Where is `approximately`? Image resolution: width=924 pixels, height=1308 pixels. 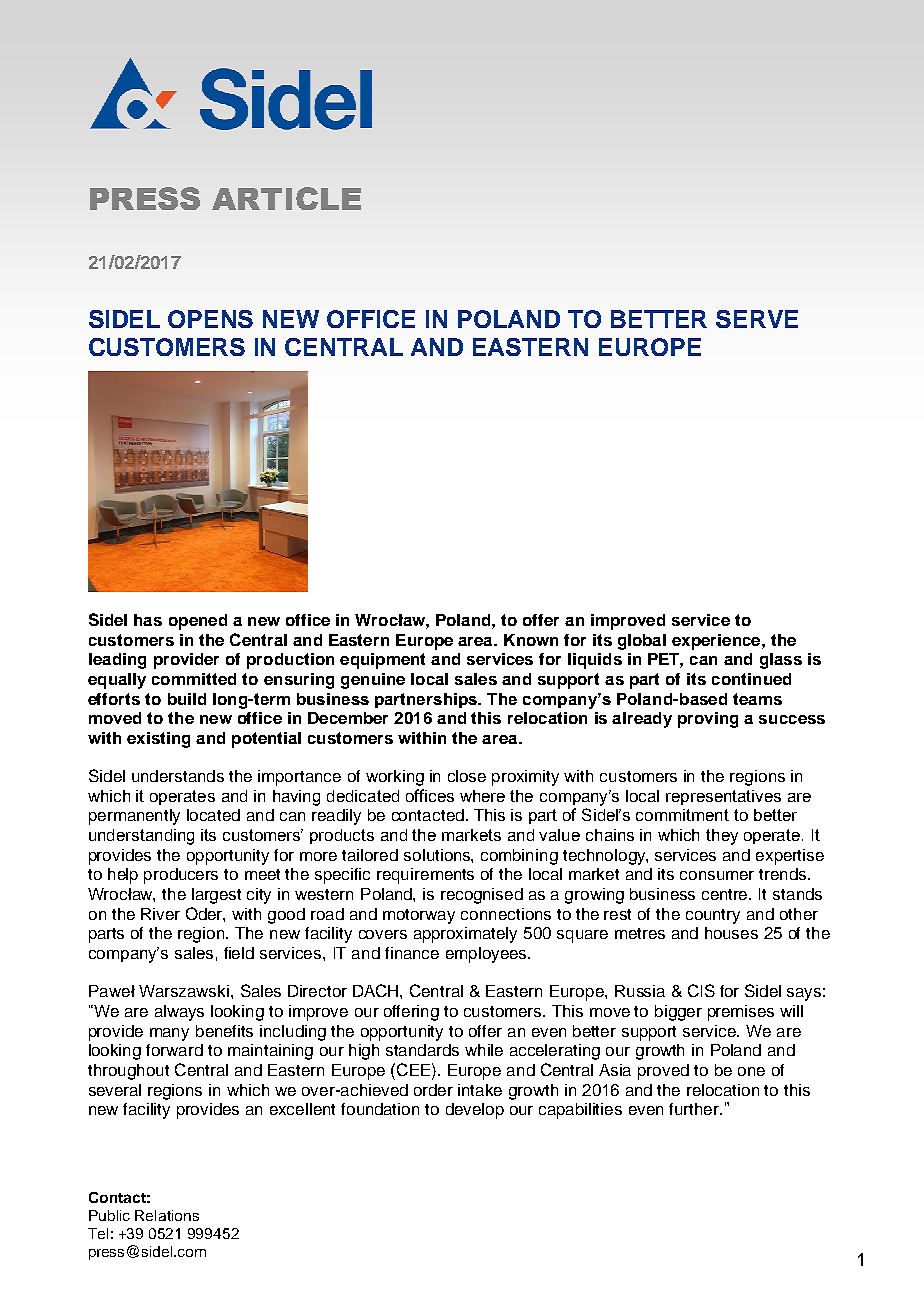 approximately is located at coordinates (465, 935).
